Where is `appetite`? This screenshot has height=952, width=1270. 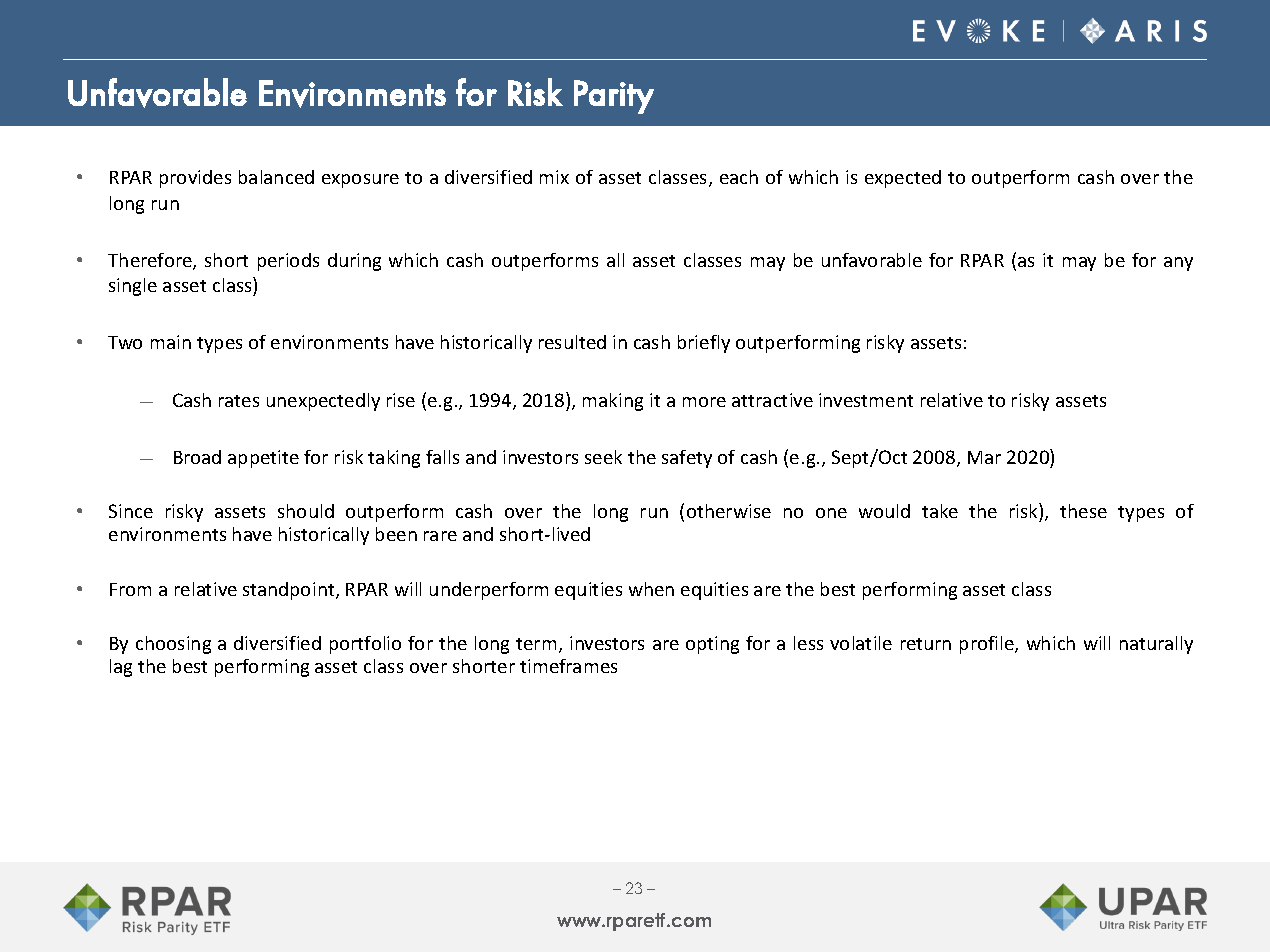 appetite is located at coordinates (263, 459).
